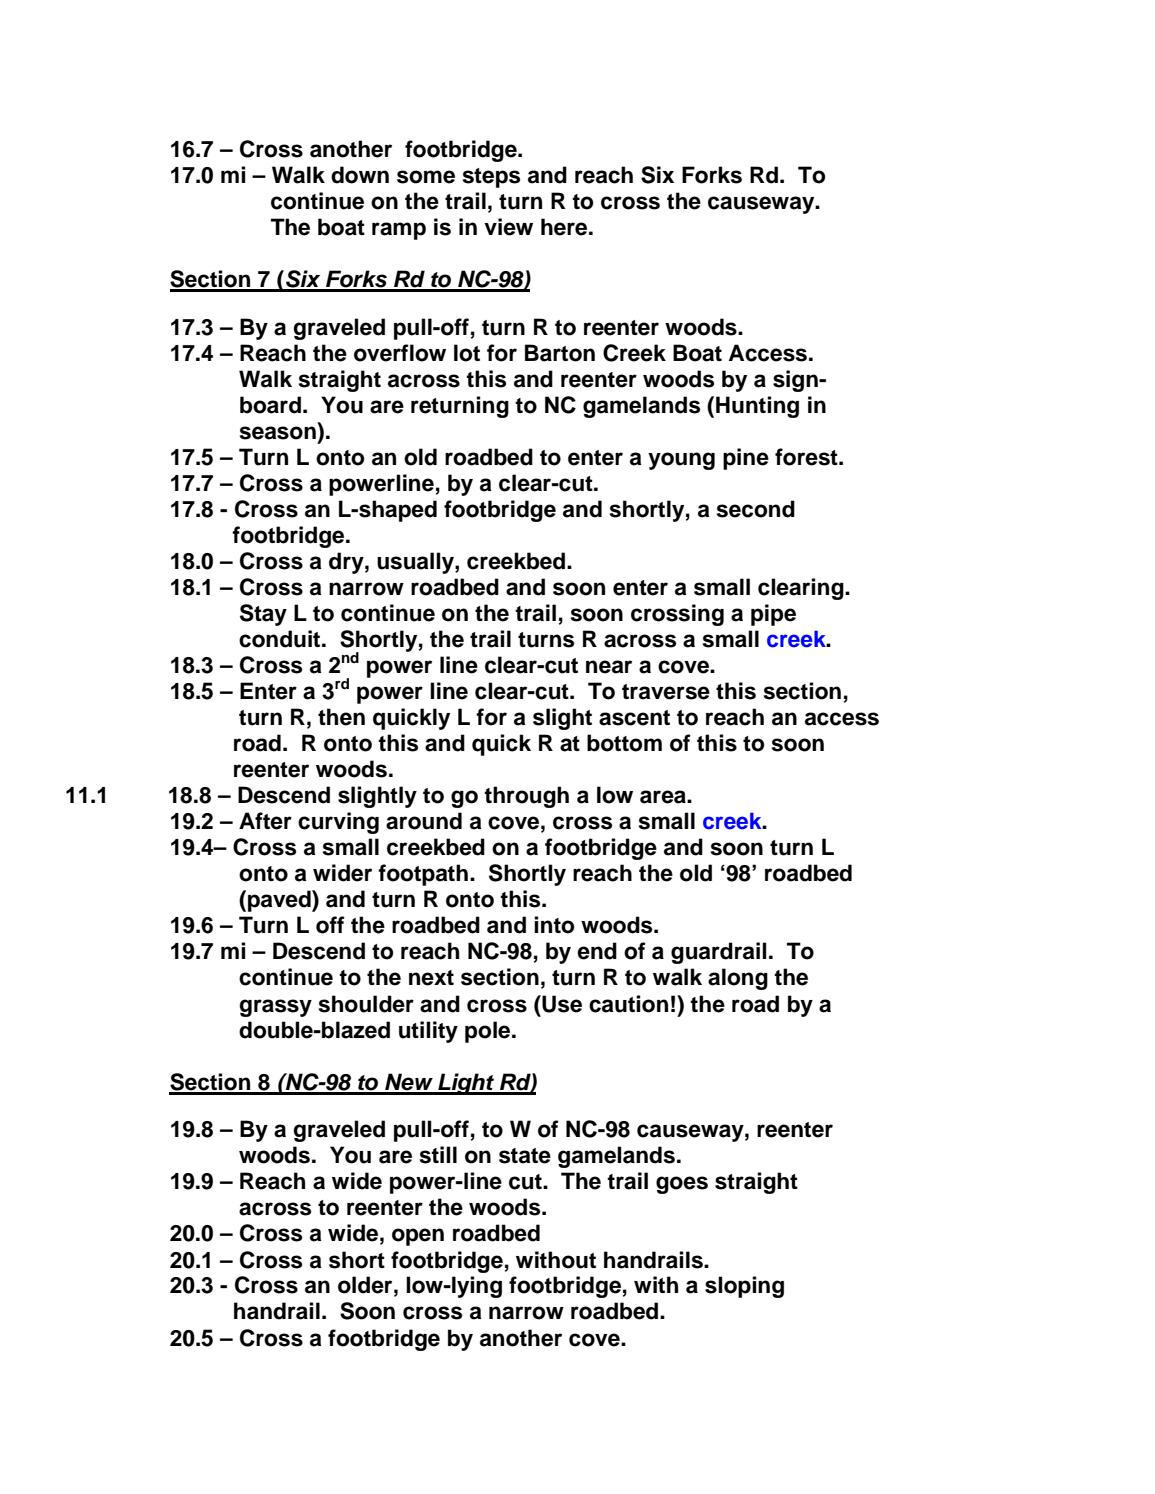 Image resolution: width=1155 pixels, height=1494 pixels. What do you see at coordinates (360, 175) in the document?
I see `down` at bounding box center [360, 175].
